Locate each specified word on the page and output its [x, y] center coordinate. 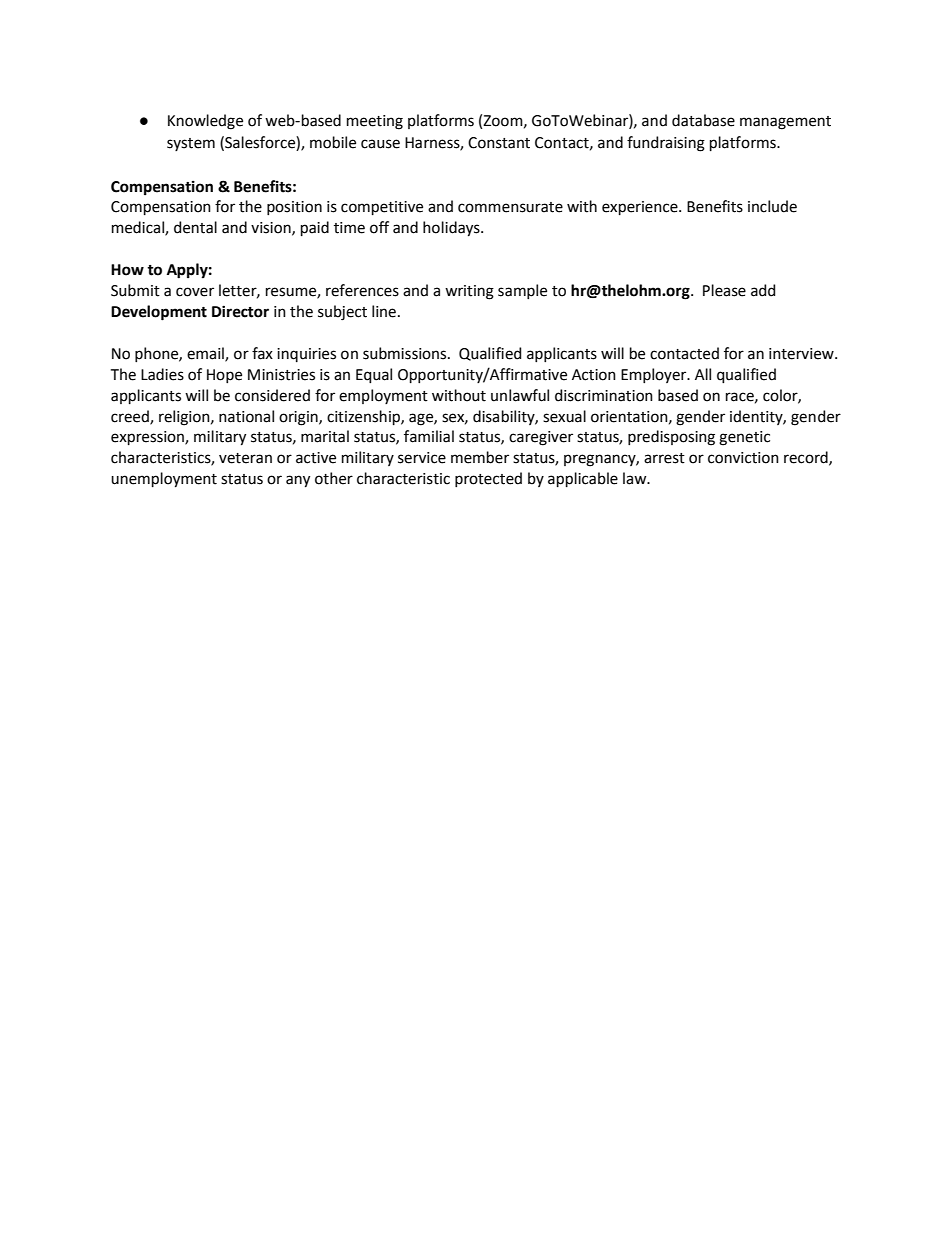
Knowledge [205, 122]
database [703, 120]
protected [488, 479]
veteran [245, 458]
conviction [743, 458]
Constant [499, 143]
